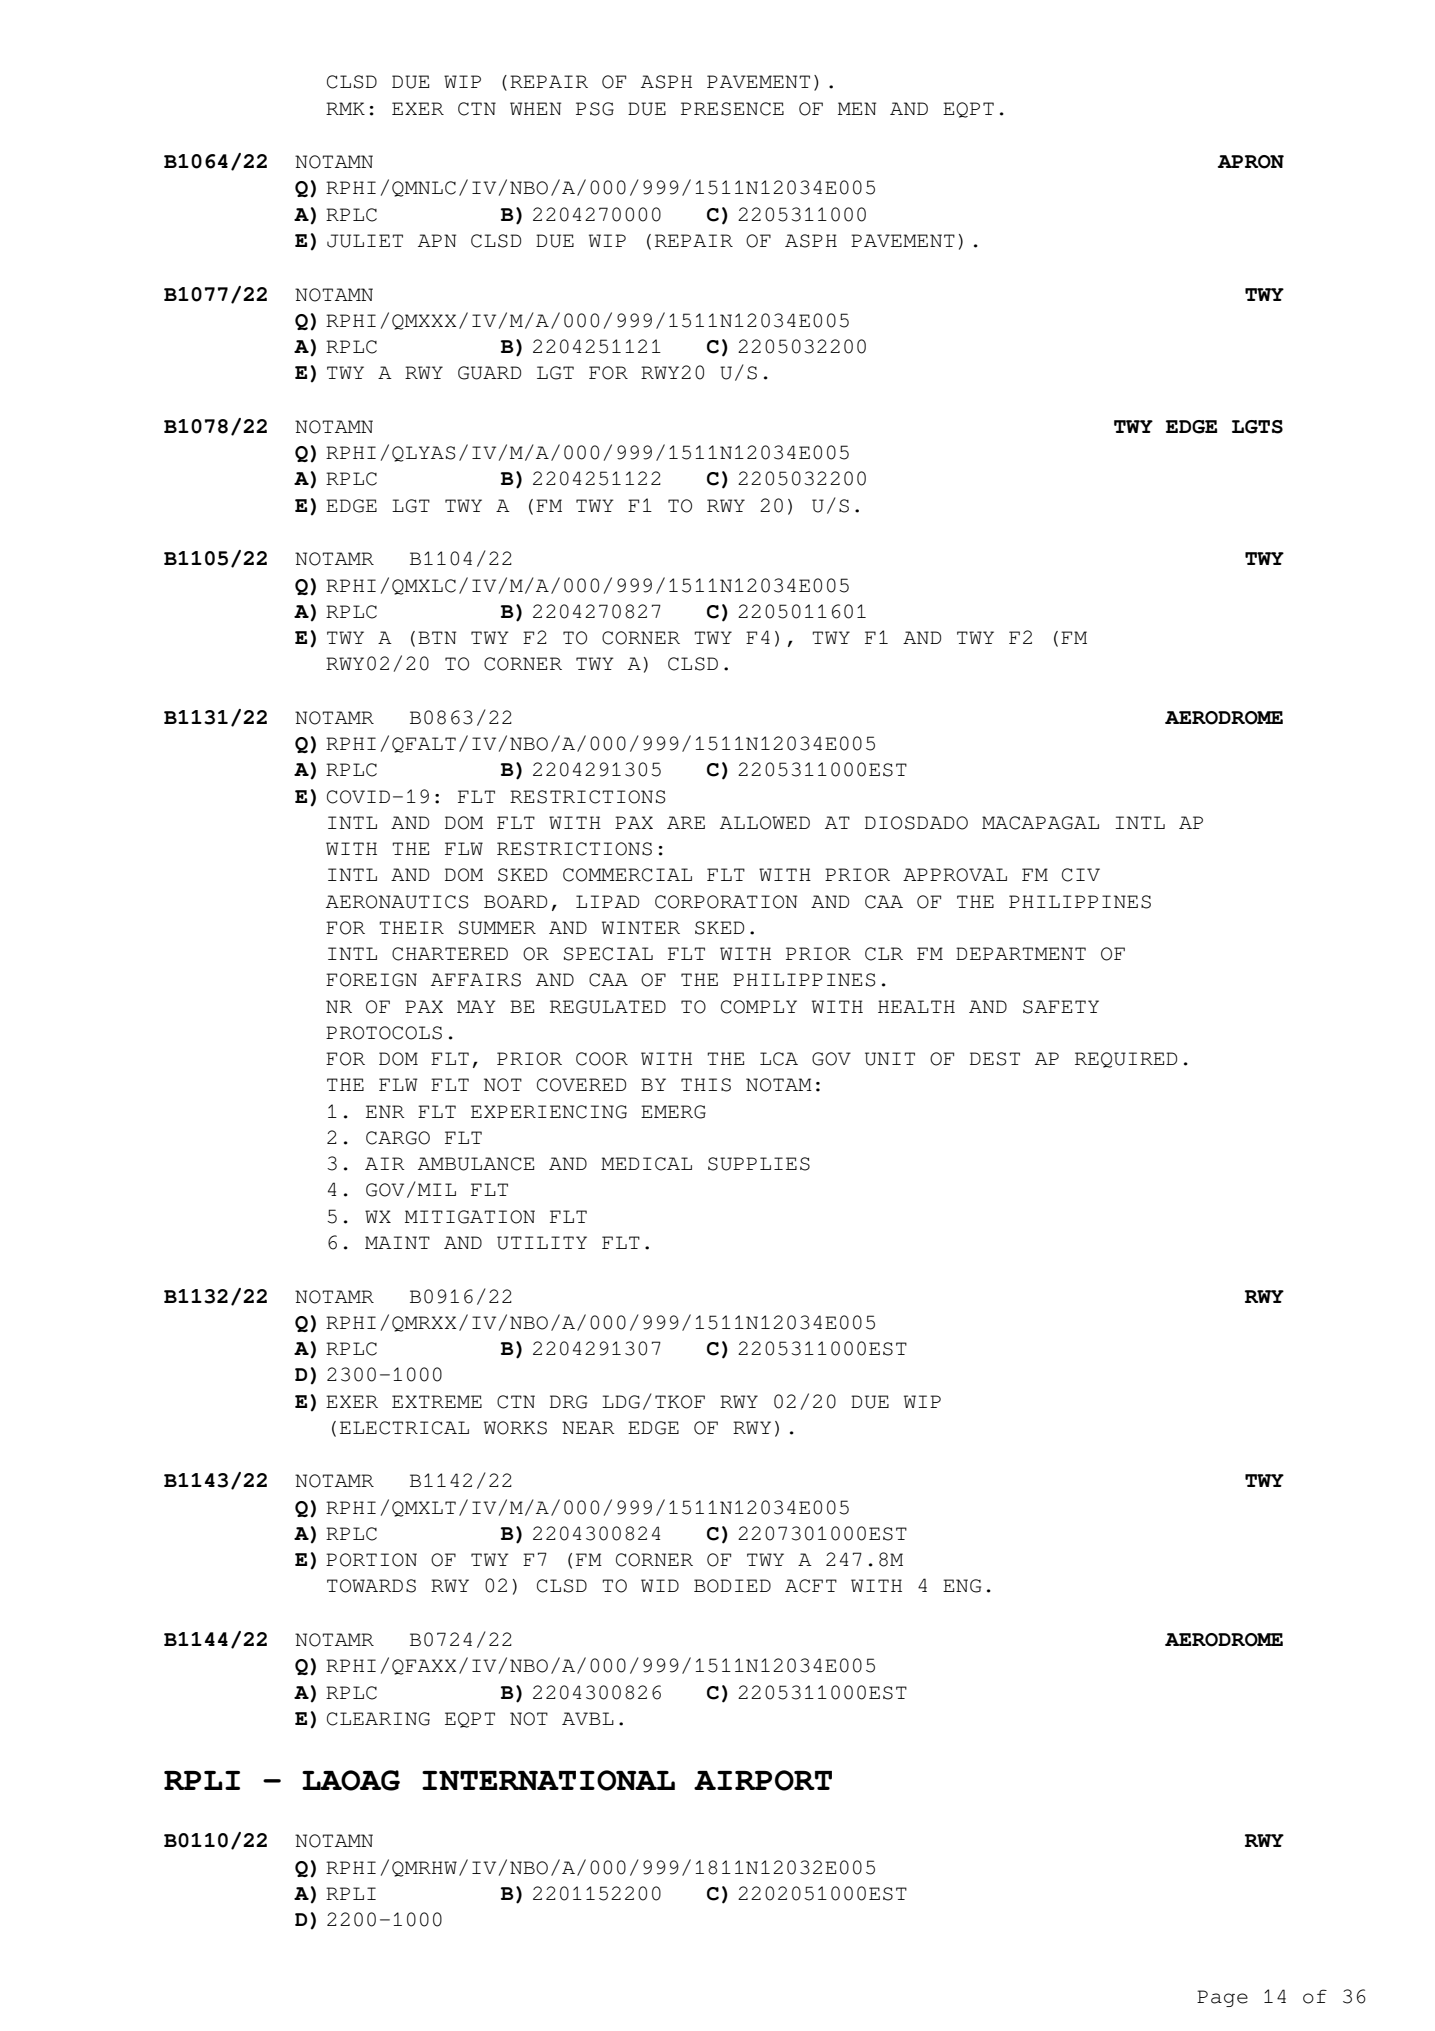 The image size is (1435, 2031). Describe the element at coordinates (765, 823) in the screenshot. I see `ALLOWED` at that location.
